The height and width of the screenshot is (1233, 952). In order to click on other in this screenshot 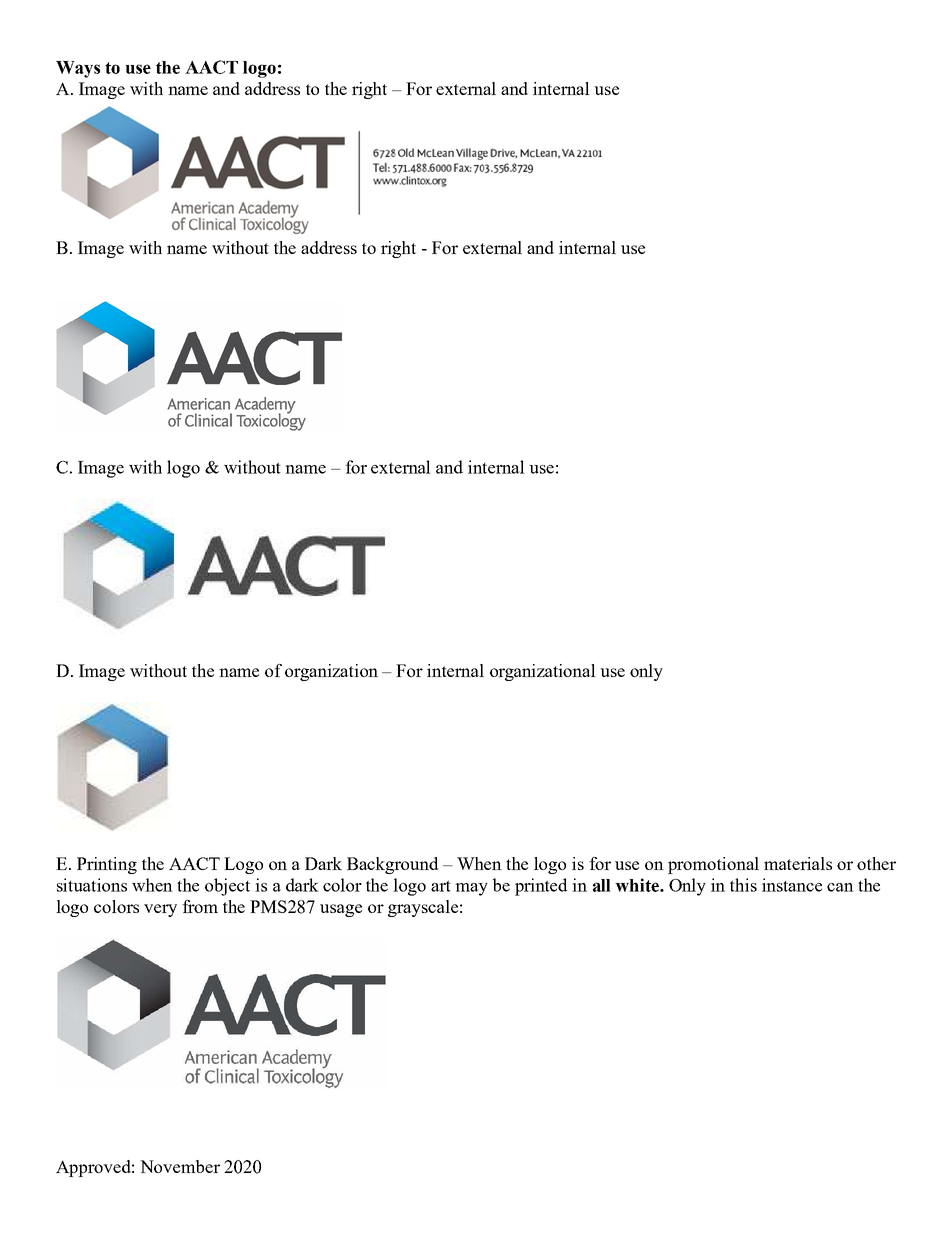, I will do `click(876, 863)`.
